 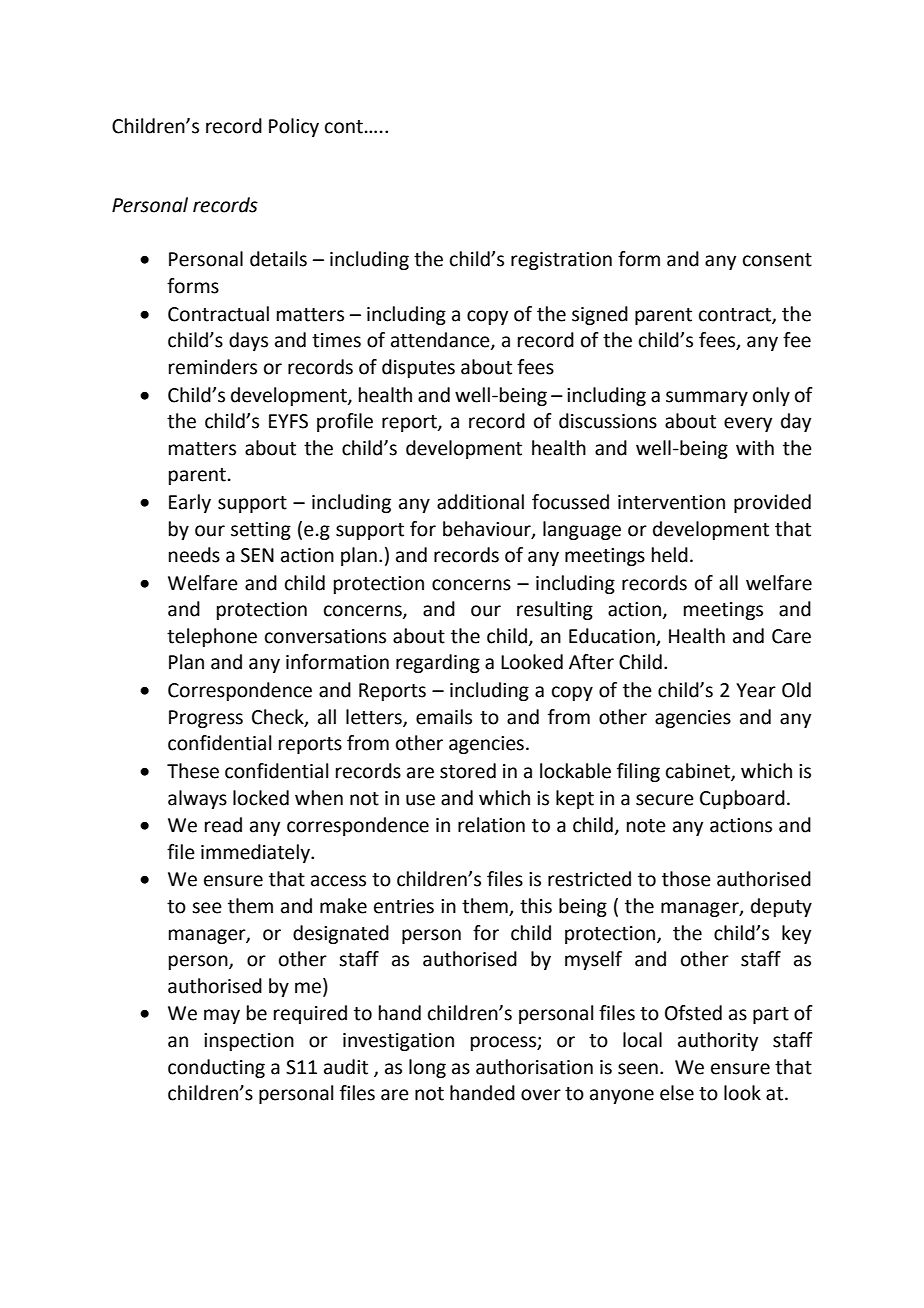 What do you see at coordinates (777, 260) in the screenshot?
I see `consent` at bounding box center [777, 260].
